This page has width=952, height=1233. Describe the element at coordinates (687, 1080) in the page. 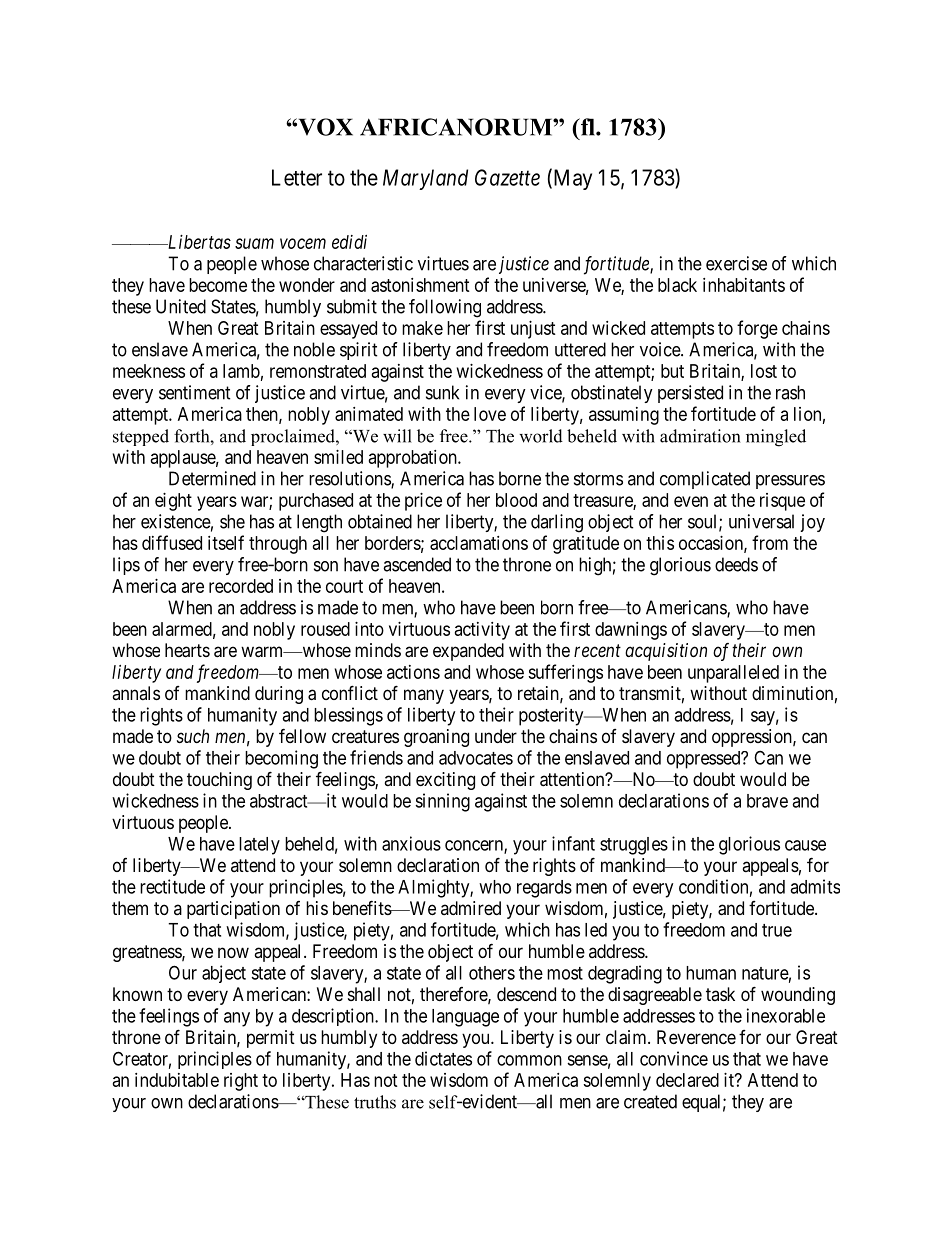

I see `declared` at that location.
